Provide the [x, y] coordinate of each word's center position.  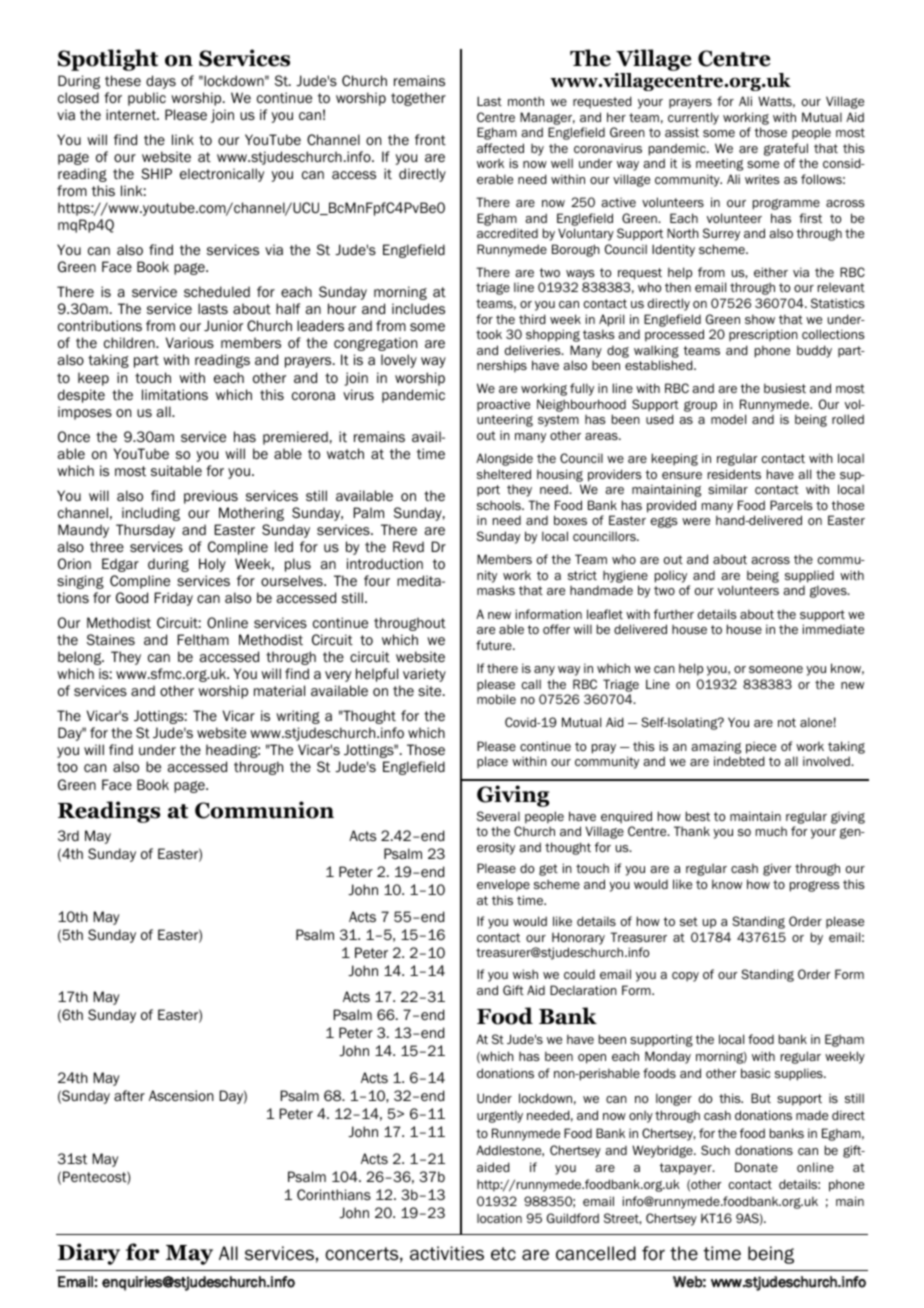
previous [211, 497]
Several [498, 816]
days [161, 82]
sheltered [504, 474]
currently [693, 118]
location [499, 1218]
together [418, 99]
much [771, 831]
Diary [89, 1254]
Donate [756, 1167]
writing [298, 717]
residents [734, 474]
